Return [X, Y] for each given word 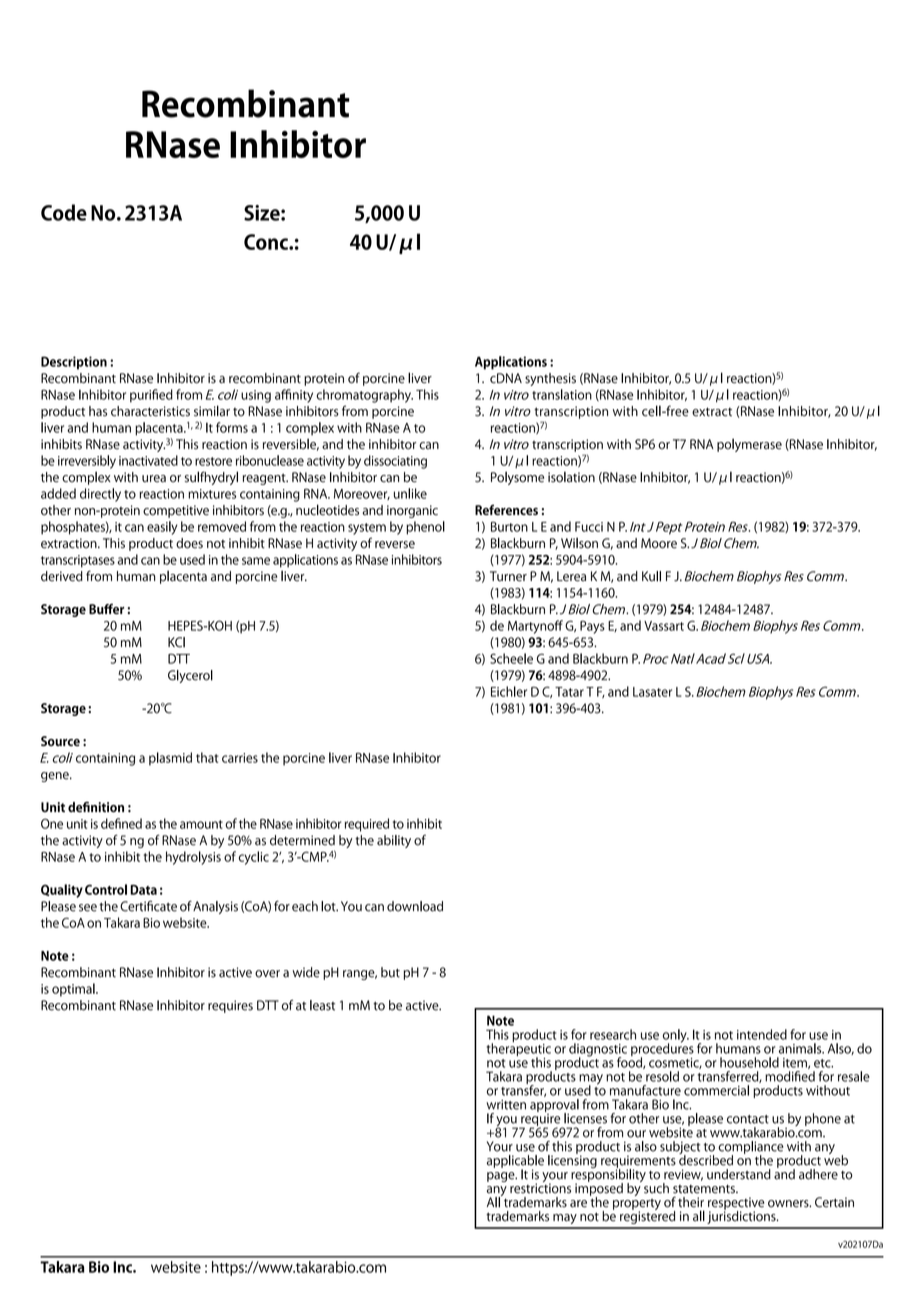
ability [394, 841]
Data [143, 890]
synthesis [550, 379]
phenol [425, 528]
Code [64, 212]
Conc [267, 242]
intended [762, 1034]
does [189, 543]
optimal [74, 990]
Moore [659, 543]
